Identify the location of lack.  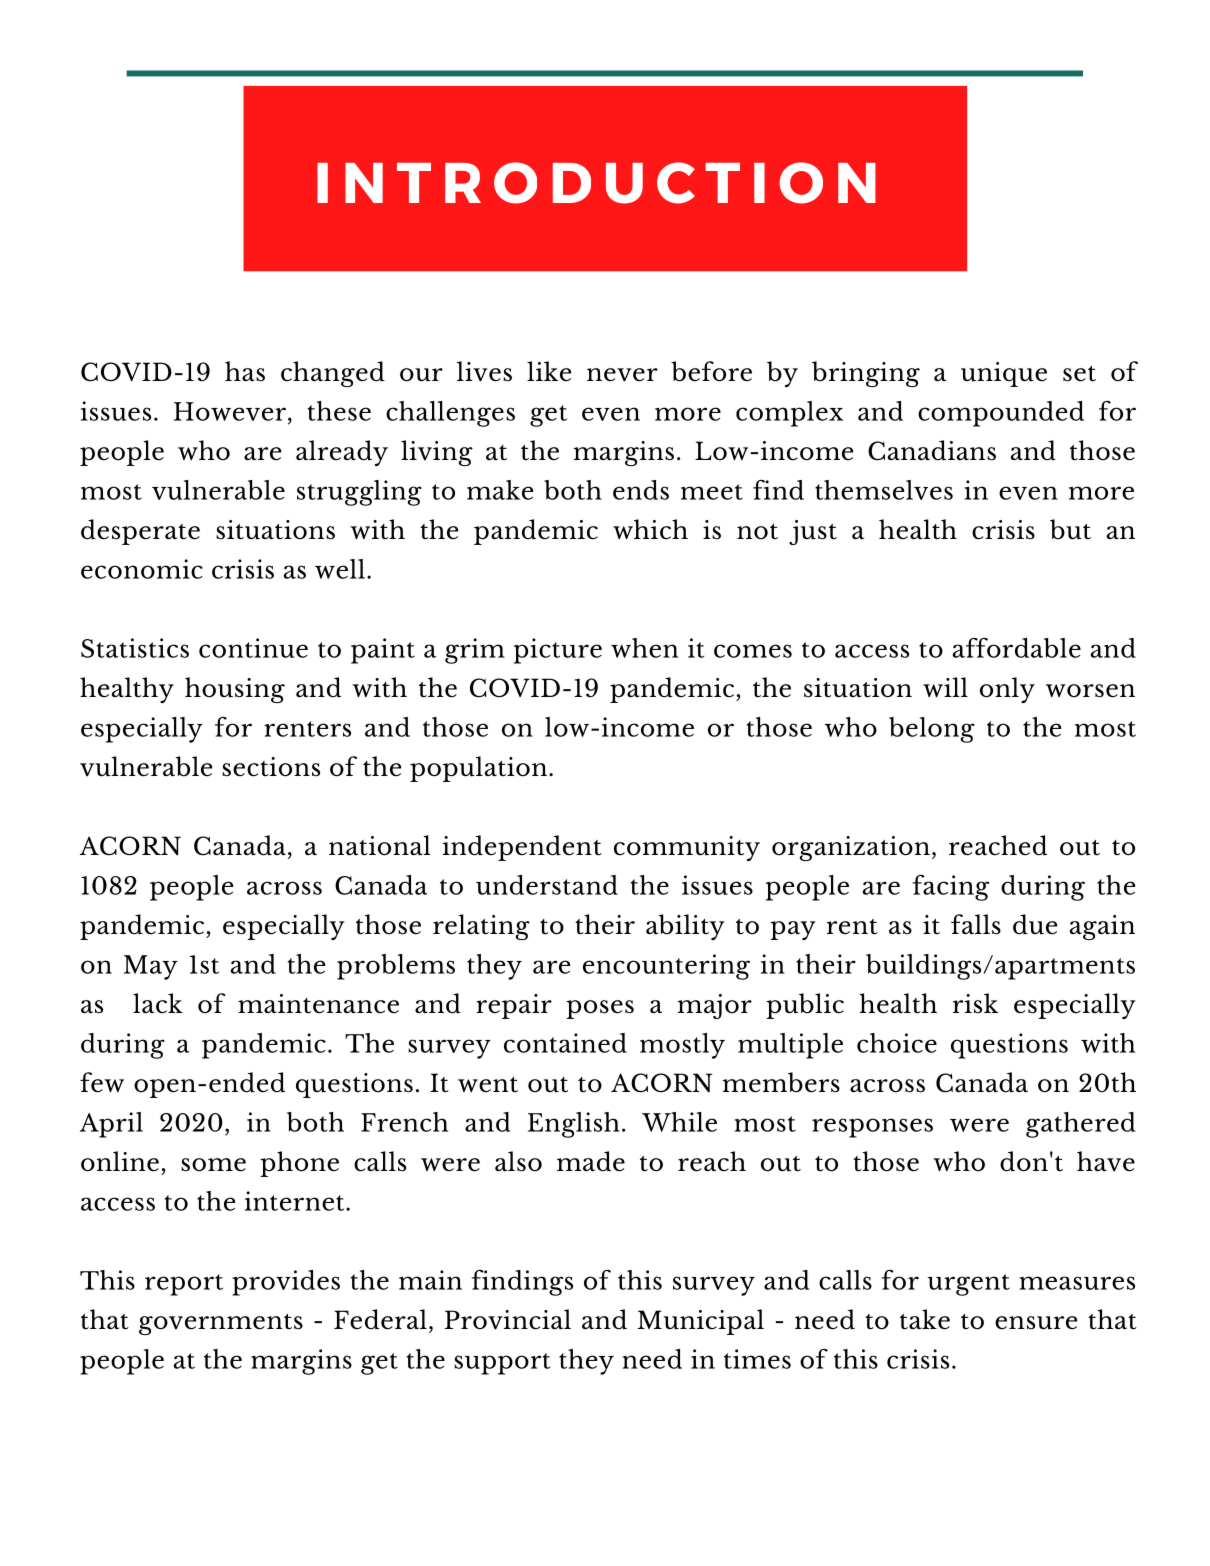
(158, 1003).
